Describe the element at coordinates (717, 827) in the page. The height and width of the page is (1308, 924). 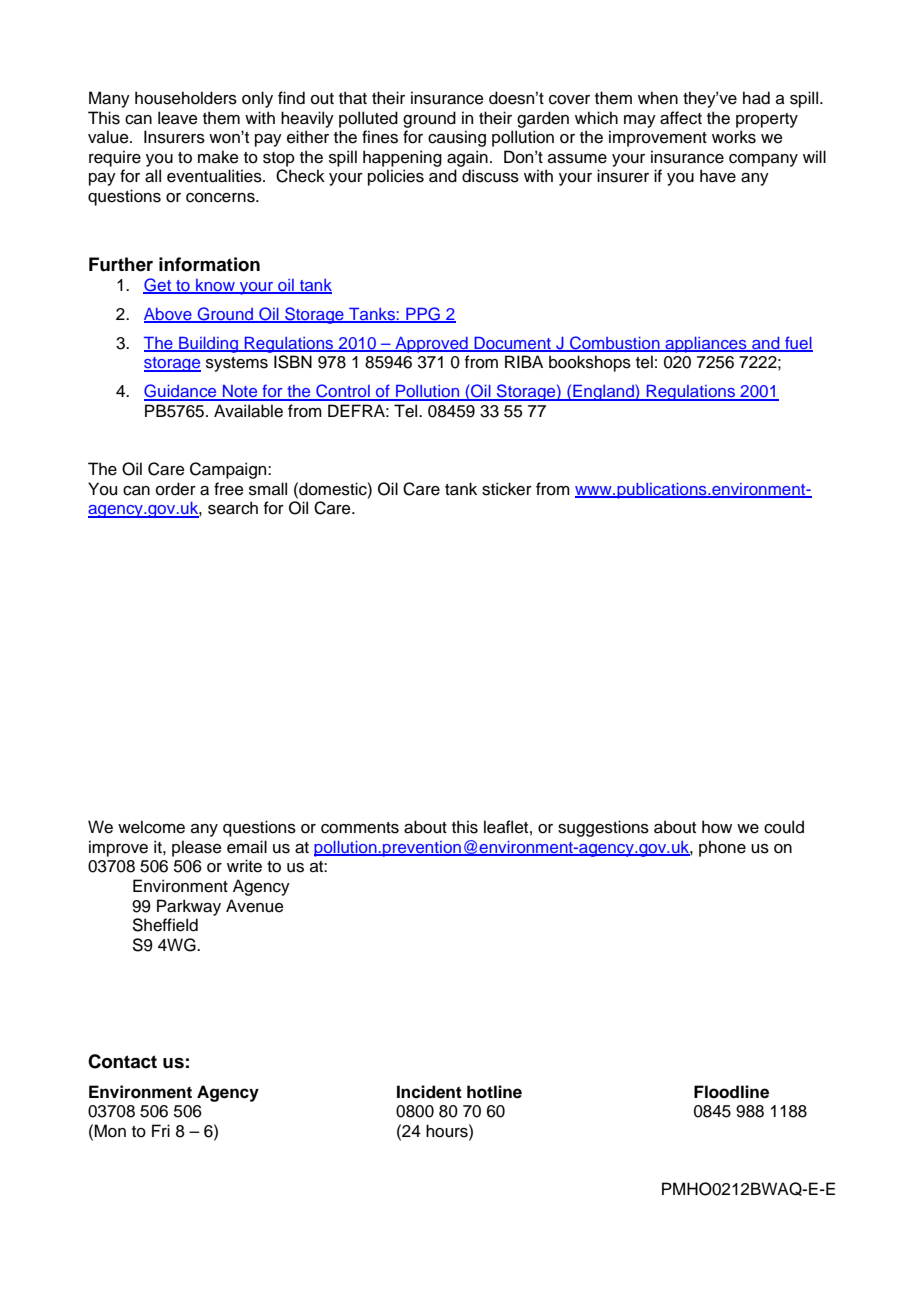
I see `how` at that location.
